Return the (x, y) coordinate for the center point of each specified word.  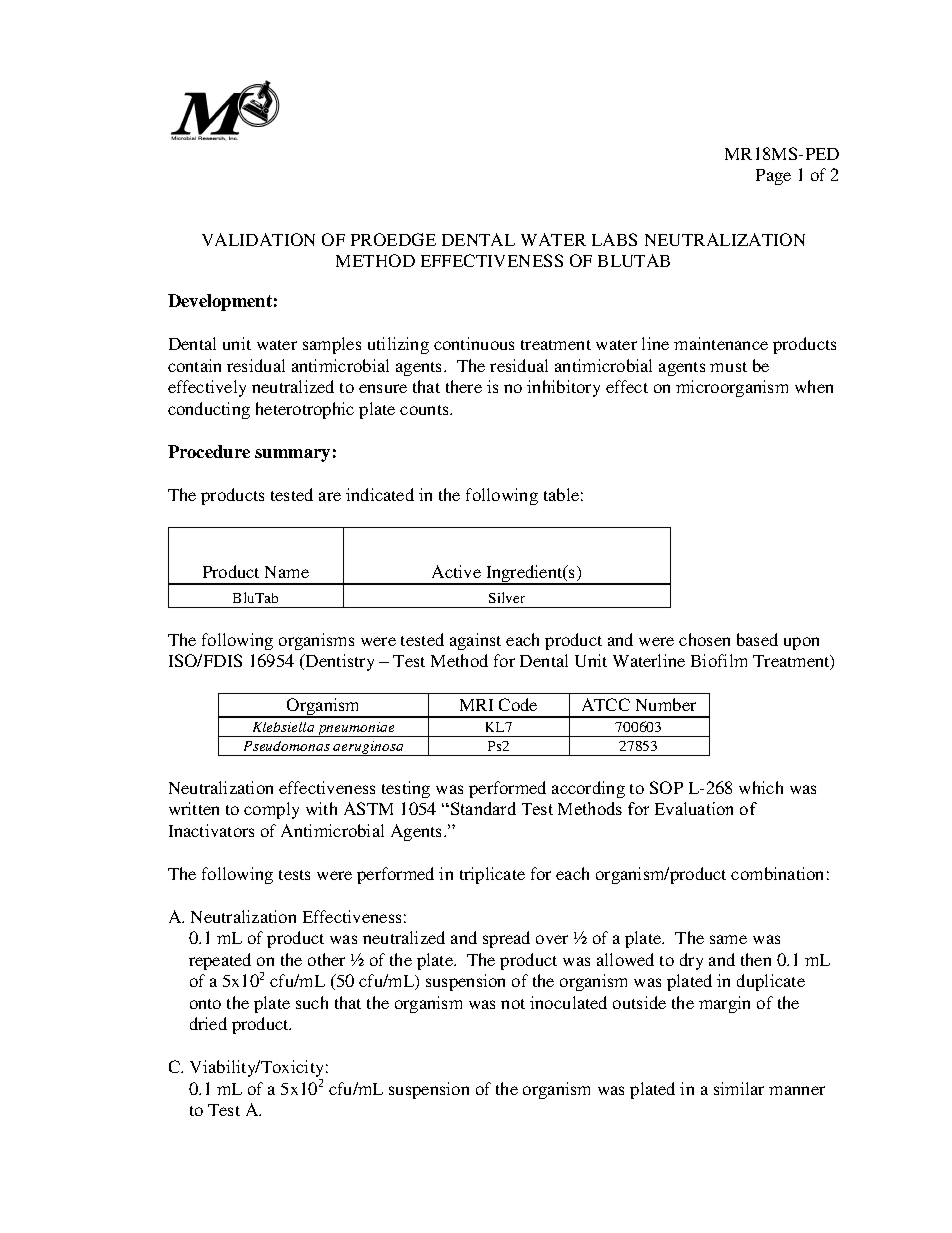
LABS (614, 239)
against (475, 641)
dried (208, 1023)
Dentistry (339, 662)
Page (773, 177)
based (757, 639)
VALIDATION (258, 239)
